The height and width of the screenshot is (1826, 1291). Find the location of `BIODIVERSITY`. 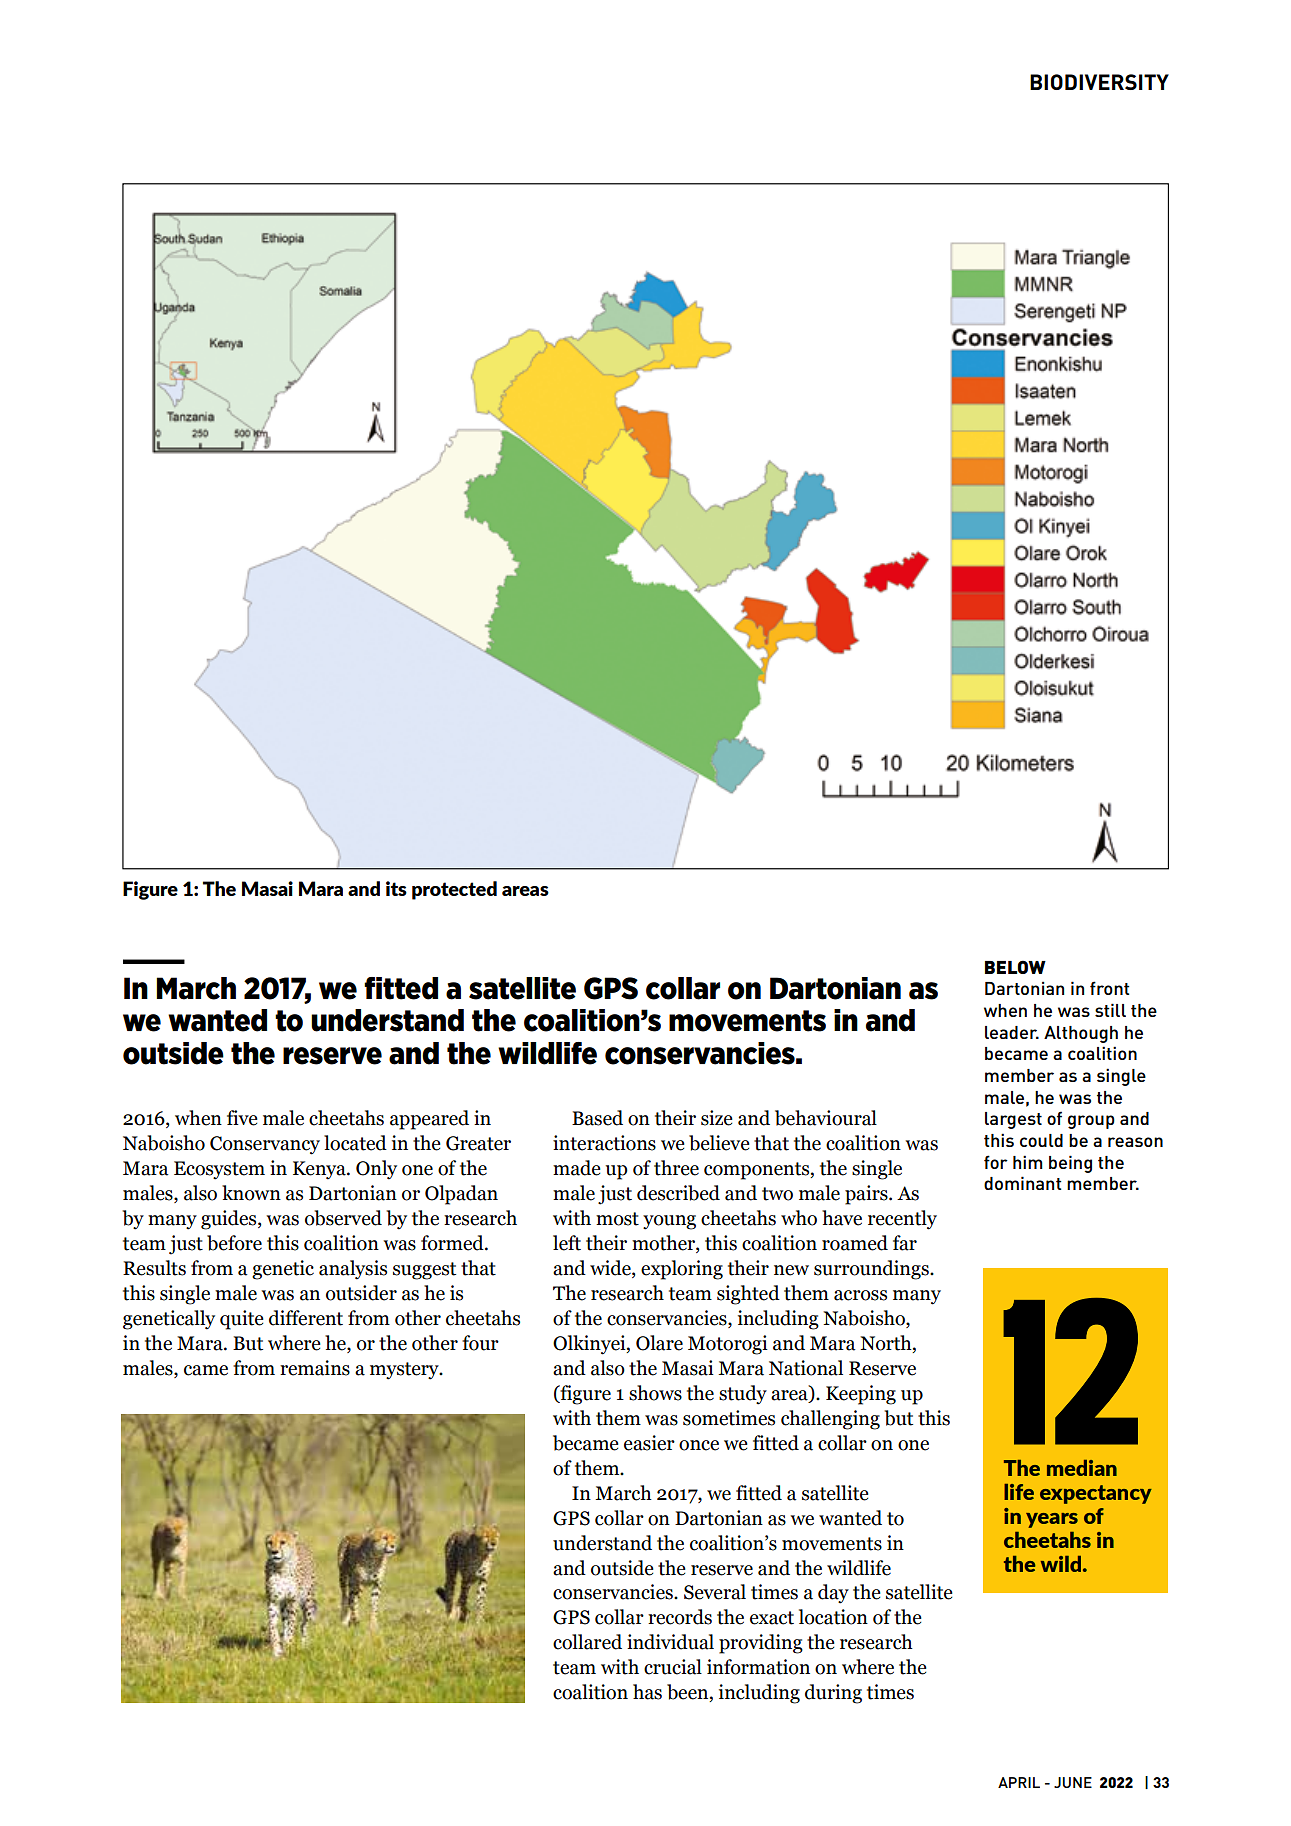

BIODIVERSITY is located at coordinates (1099, 82).
